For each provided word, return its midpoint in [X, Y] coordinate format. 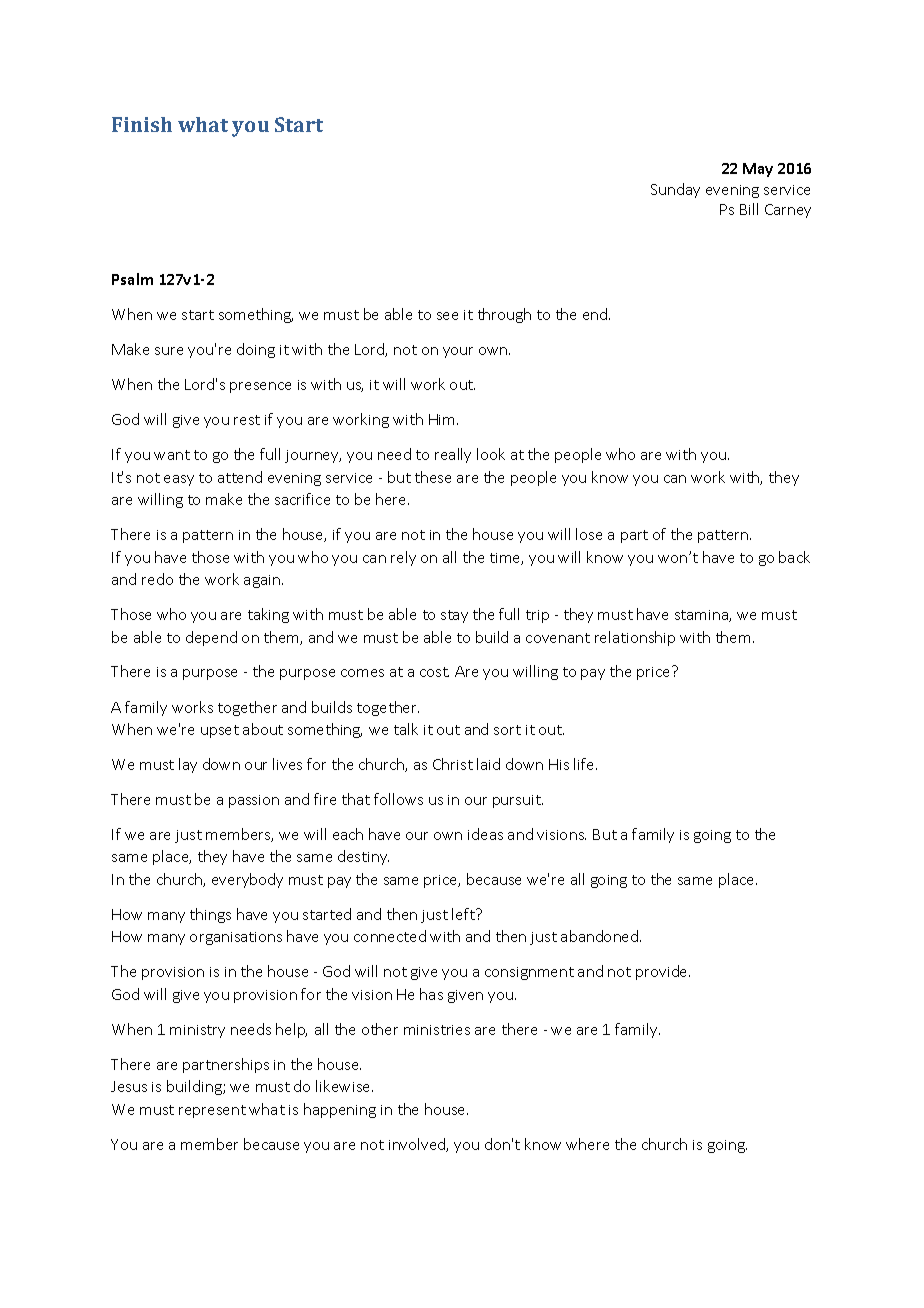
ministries [437, 1030]
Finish [142, 124]
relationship [635, 638]
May [758, 170]
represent [212, 1111]
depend [211, 638]
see [447, 316]
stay [454, 616]
